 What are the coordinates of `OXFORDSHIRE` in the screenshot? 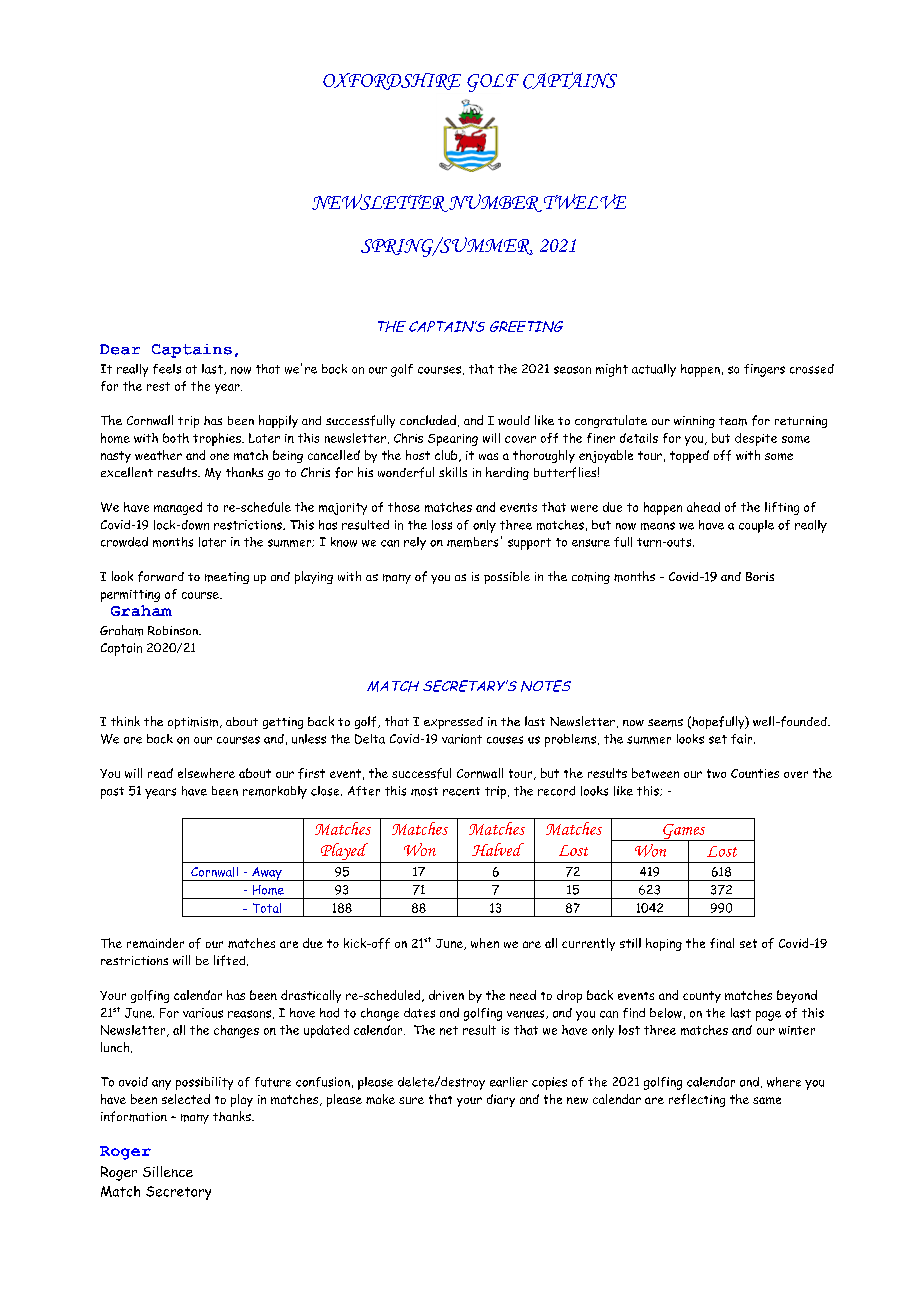 It's located at (392, 81).
